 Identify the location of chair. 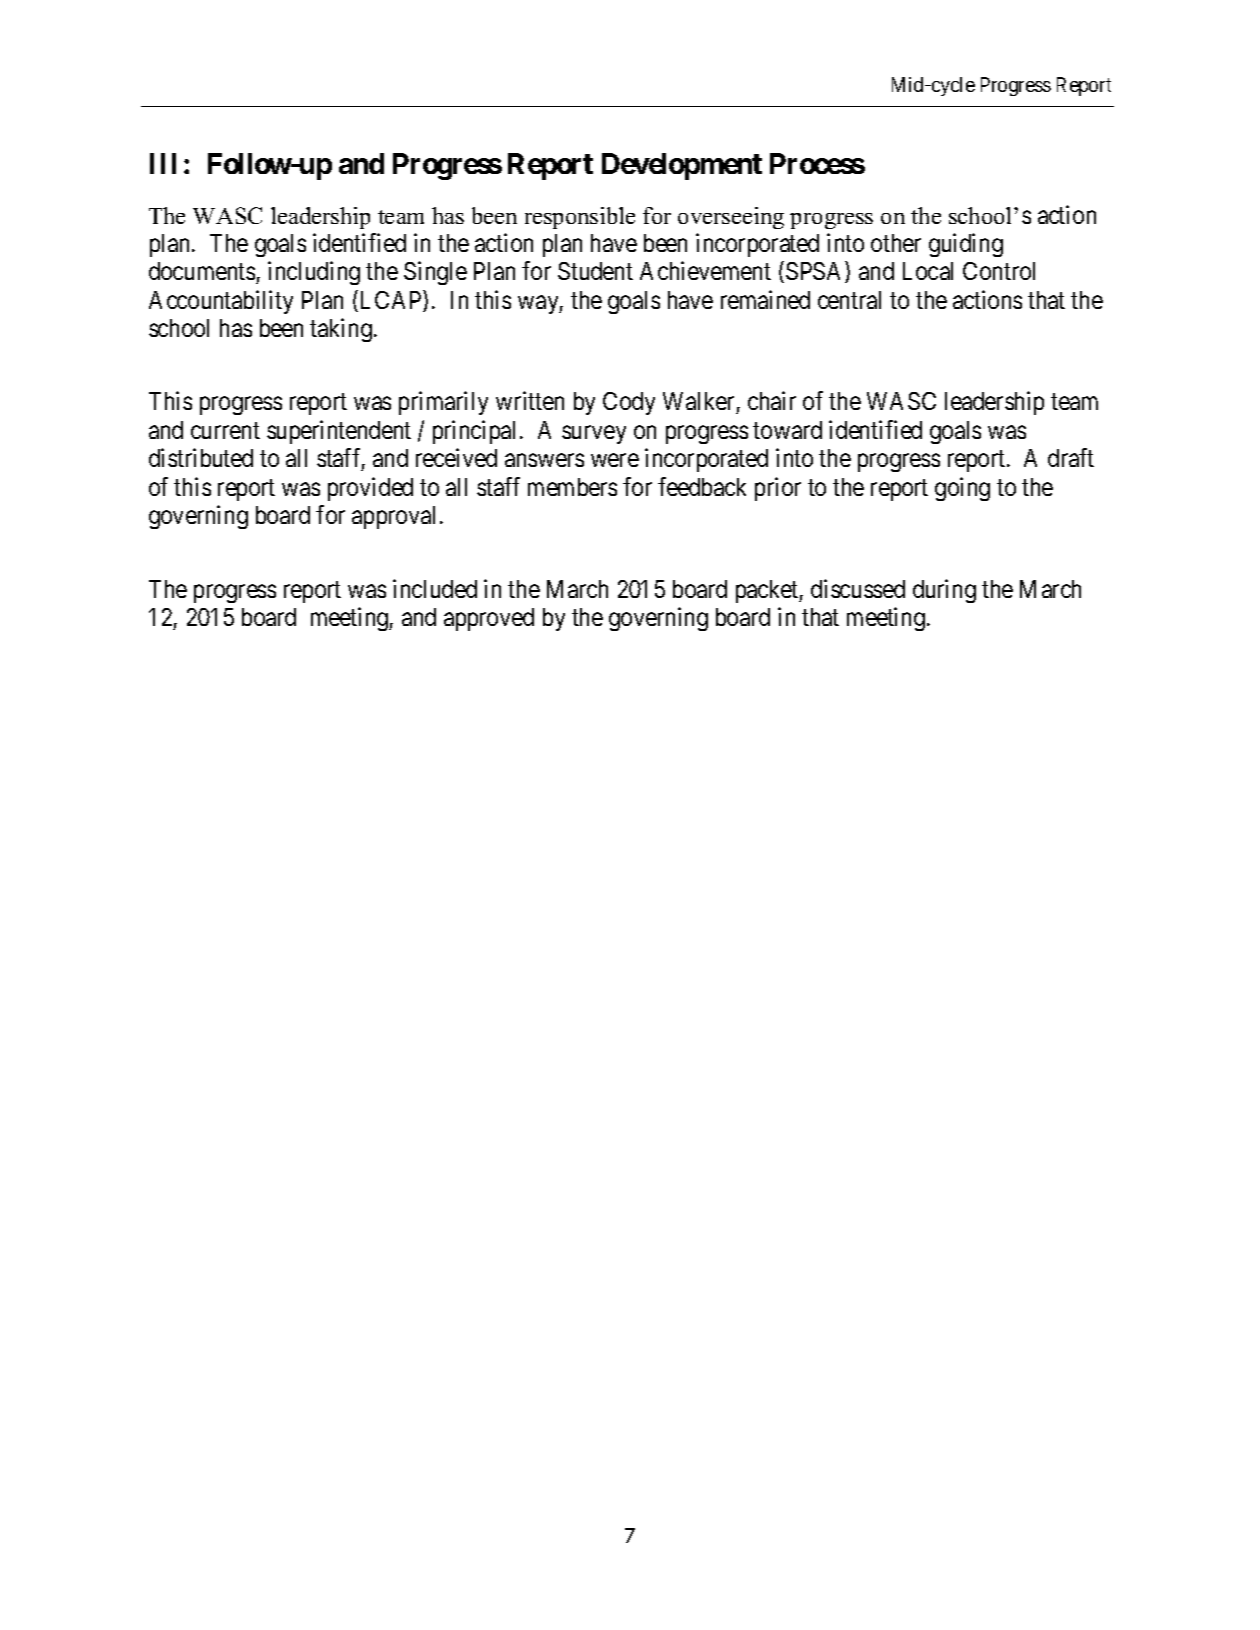
(772, 401).
